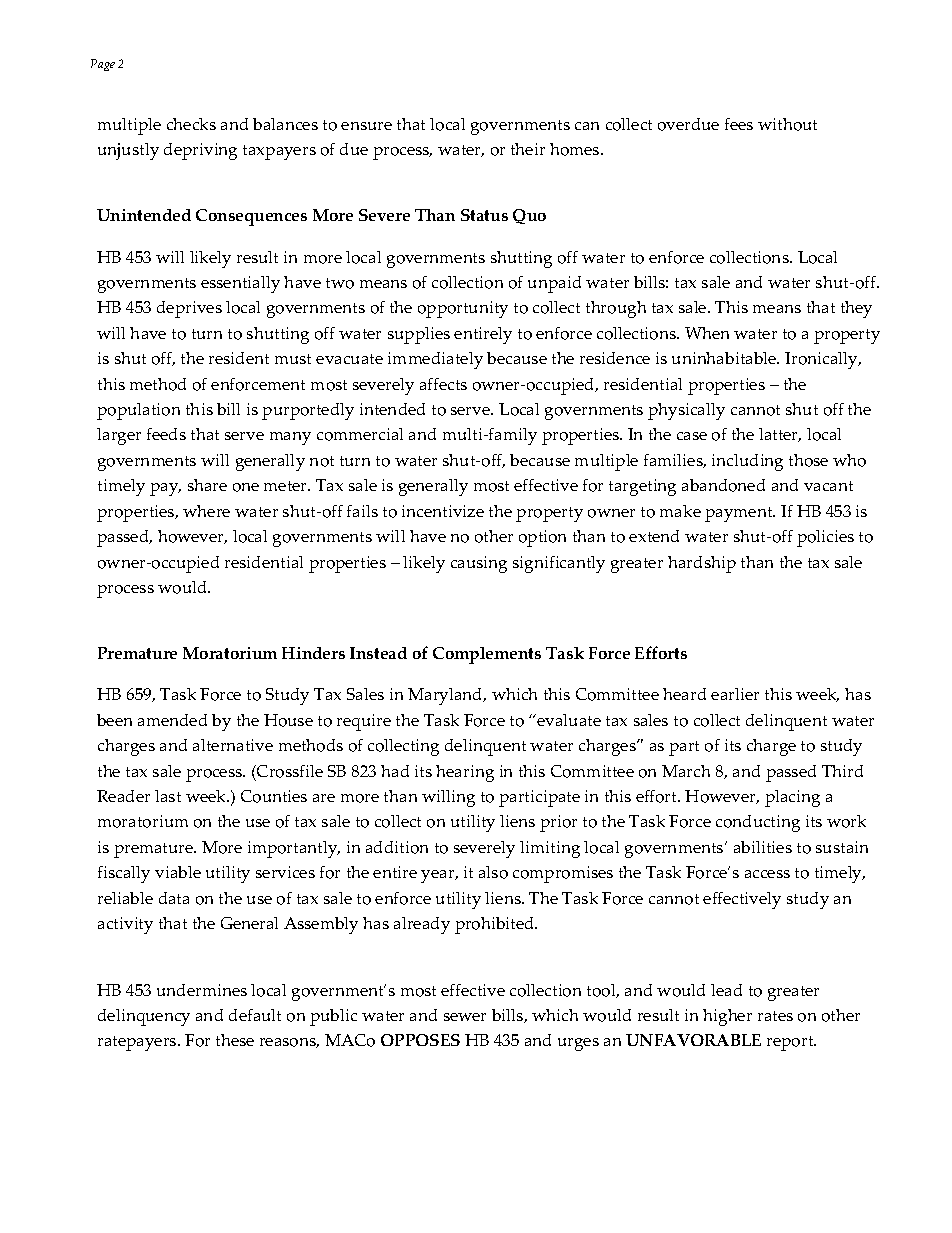  What do you see at coordinates (166, 434) in the page?
I see `feeds` at bounding box center [166, 434].
